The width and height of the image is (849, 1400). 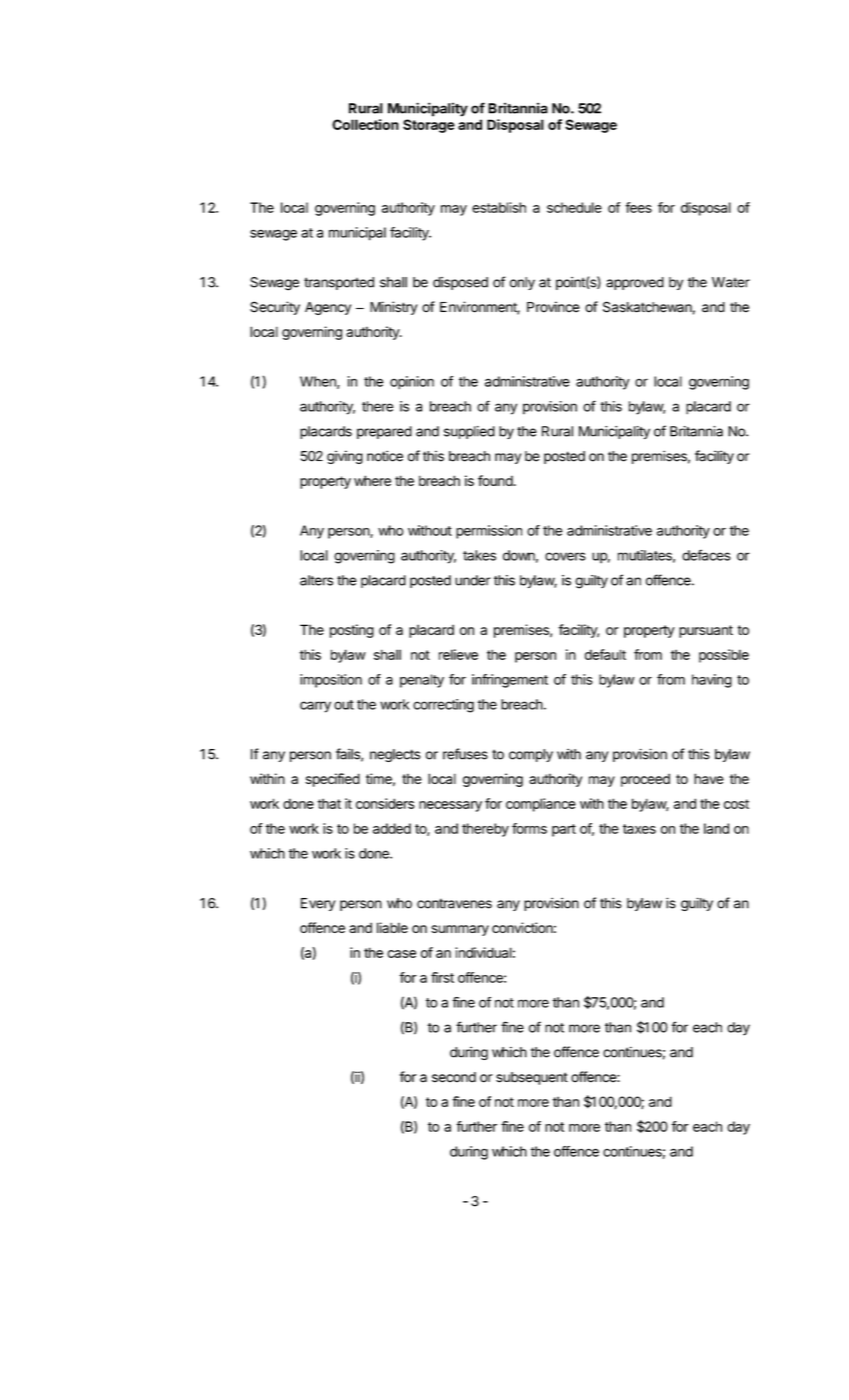 I want to click on under, so click(x=473, y=580).
